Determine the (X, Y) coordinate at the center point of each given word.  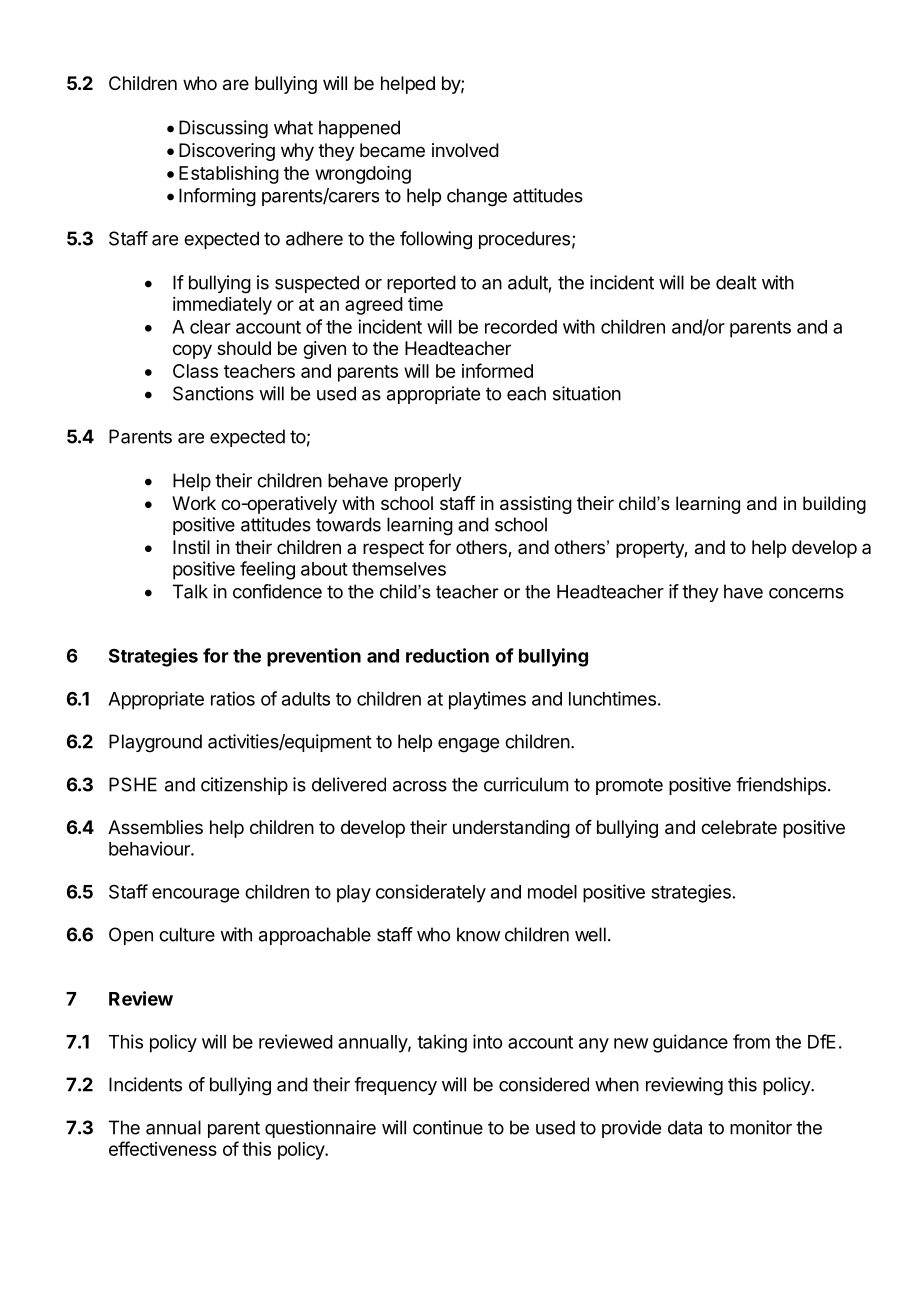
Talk (190, 591)
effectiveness (163, 1148)
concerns (806, 593)
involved (465, 150)
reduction (447, 655)
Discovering (227, 152)
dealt (736, 282)
